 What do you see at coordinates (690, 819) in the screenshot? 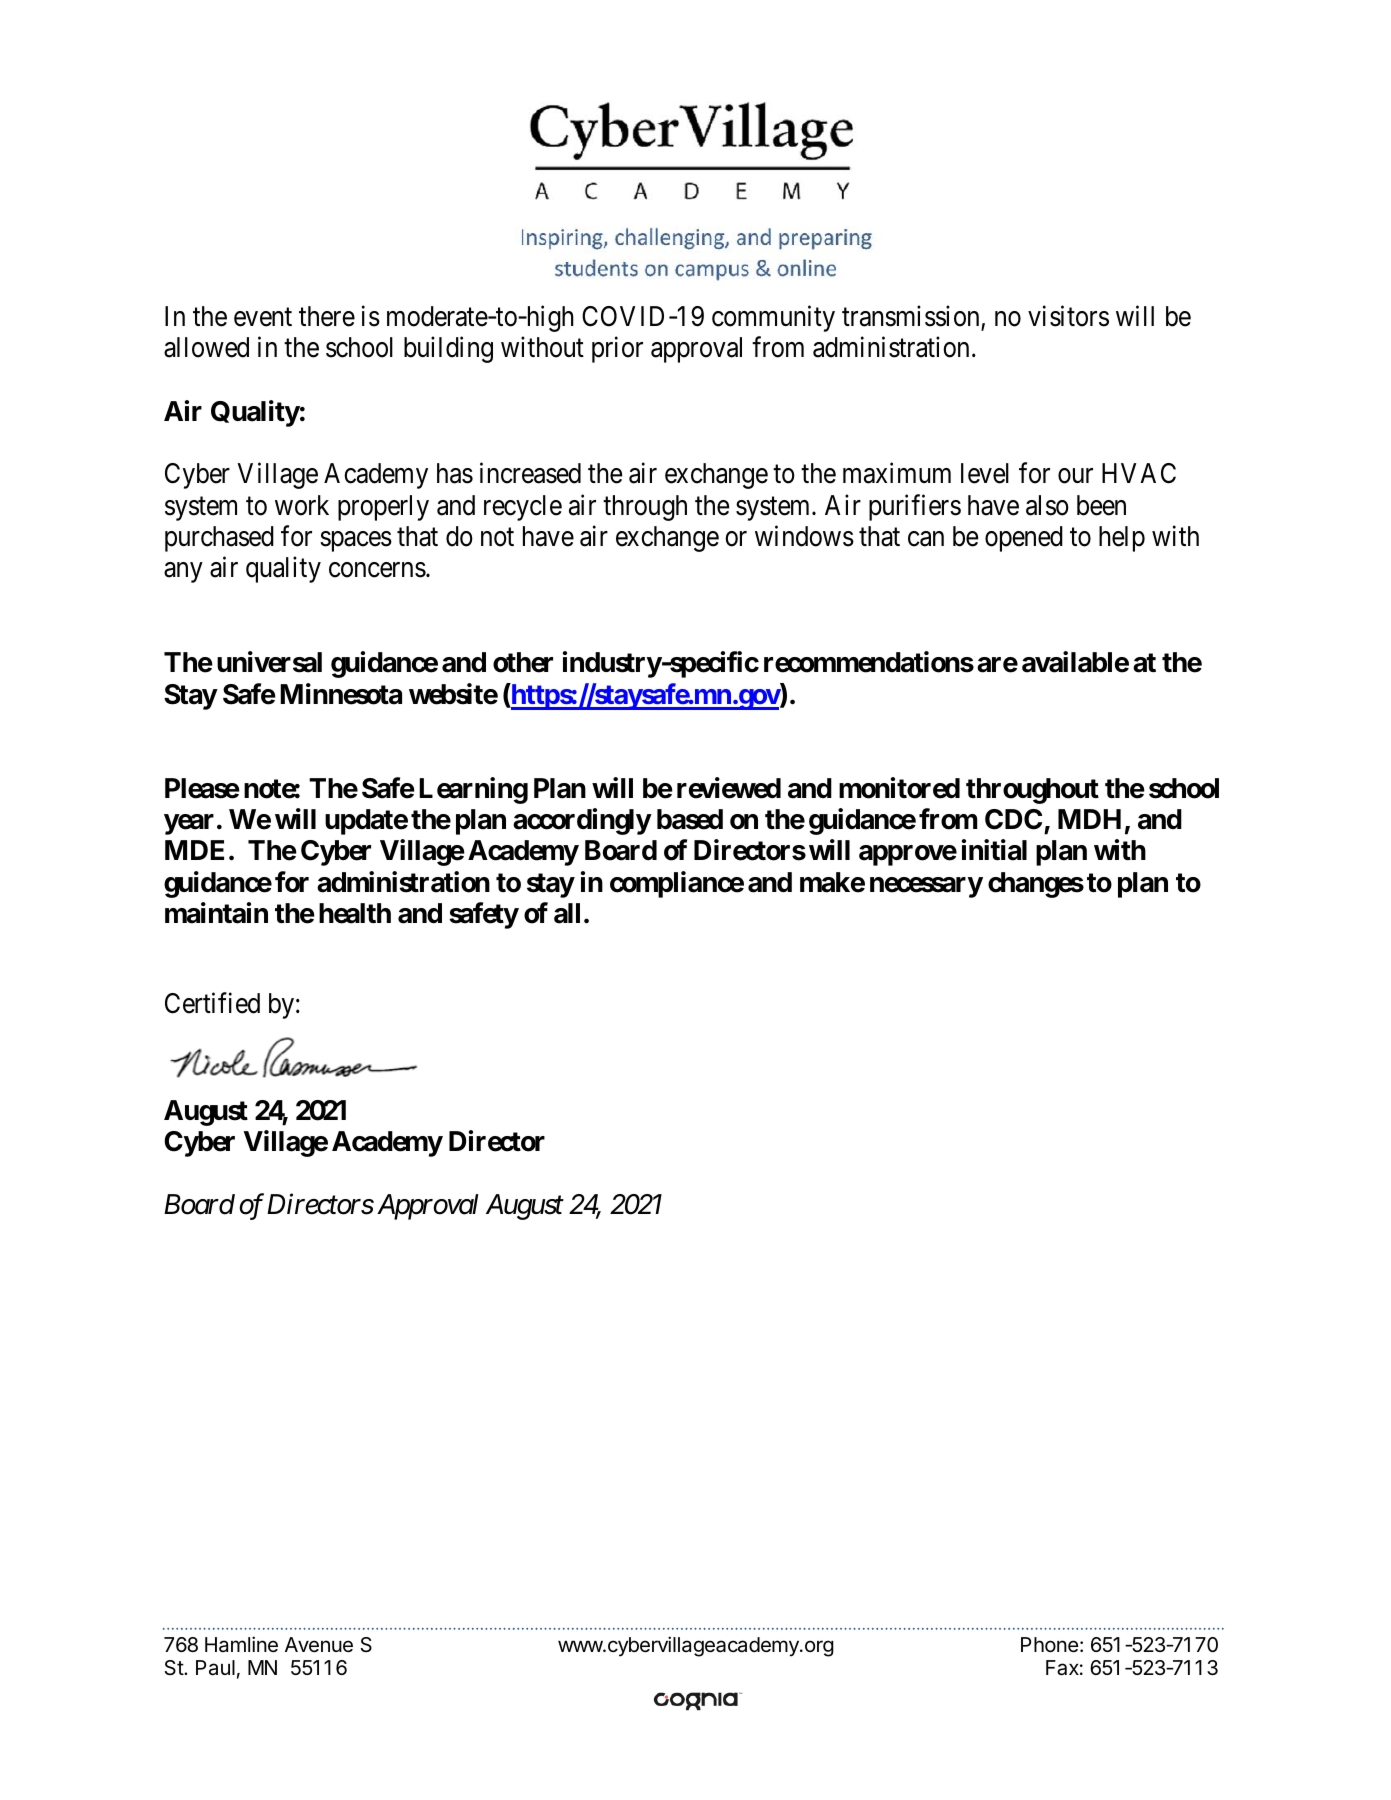
I see `based` at bounding box center [690, 819].
